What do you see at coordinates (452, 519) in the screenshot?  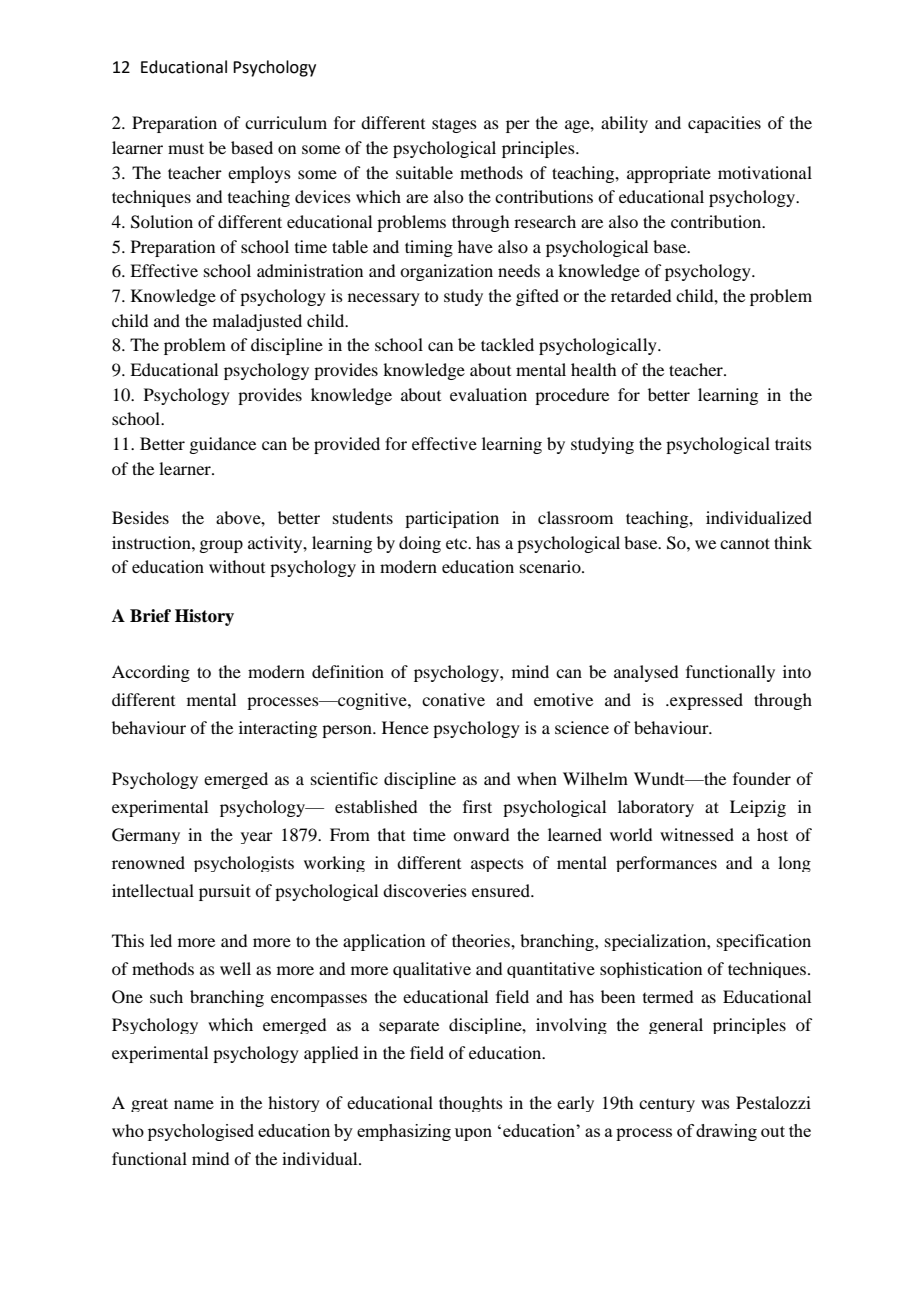 I see `participation` at bounding box center [452, 519].
